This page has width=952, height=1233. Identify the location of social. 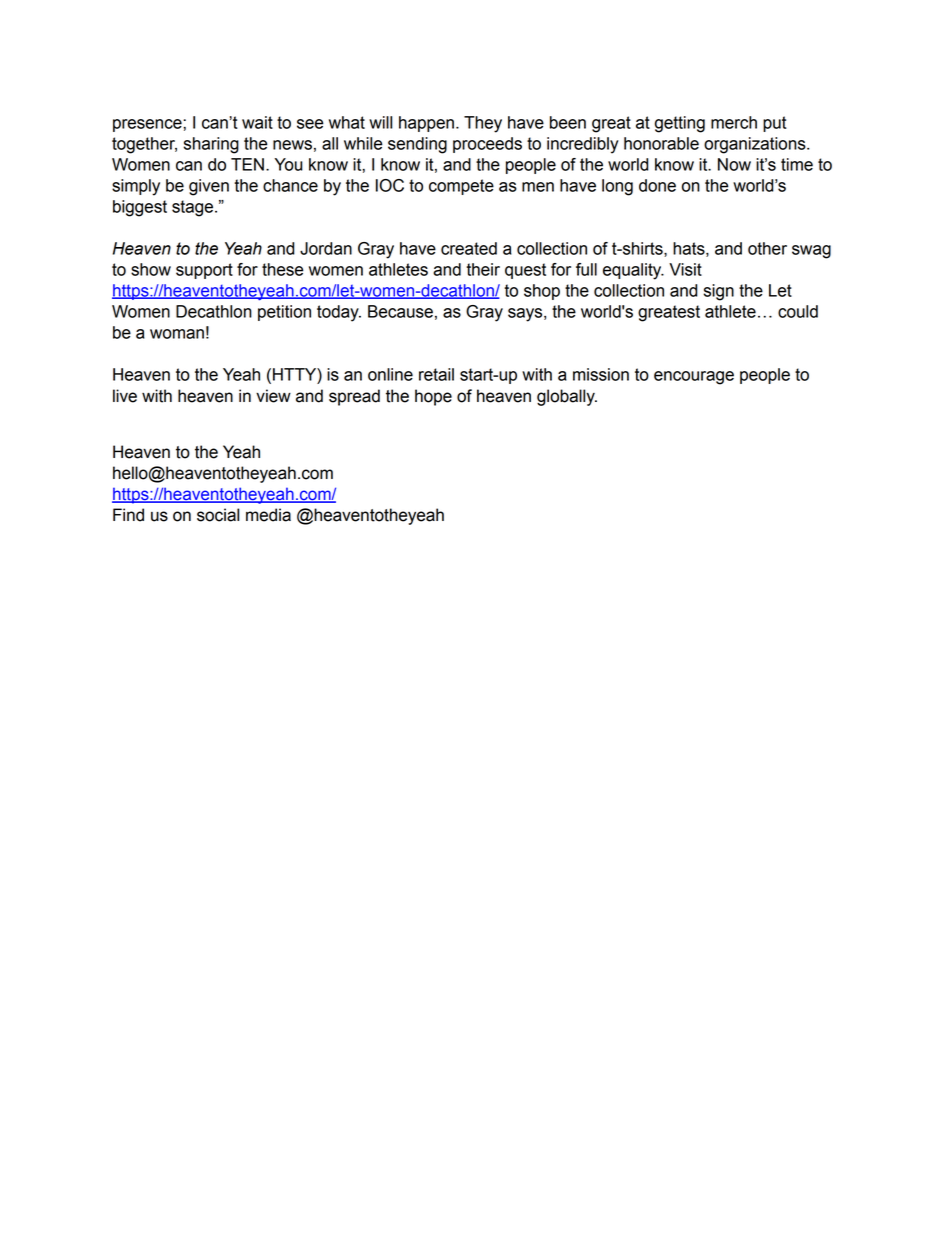
(218, 515).
